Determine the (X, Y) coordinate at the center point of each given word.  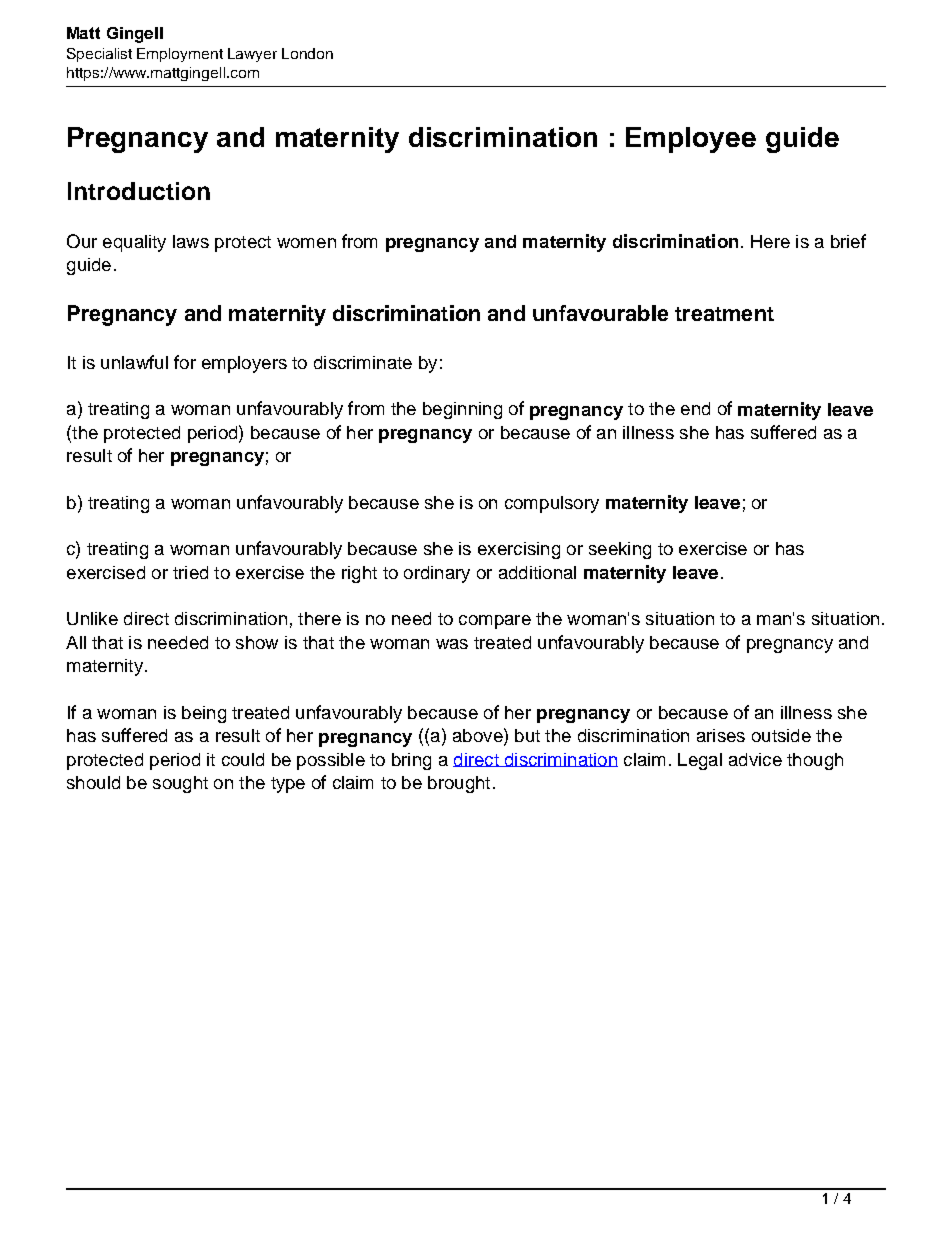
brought (459, 784)
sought (180, 784)
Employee (691, 140)
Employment (180, 55)
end (695, 408)
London (307, 53)
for (185, 362)
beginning (462, 410)
